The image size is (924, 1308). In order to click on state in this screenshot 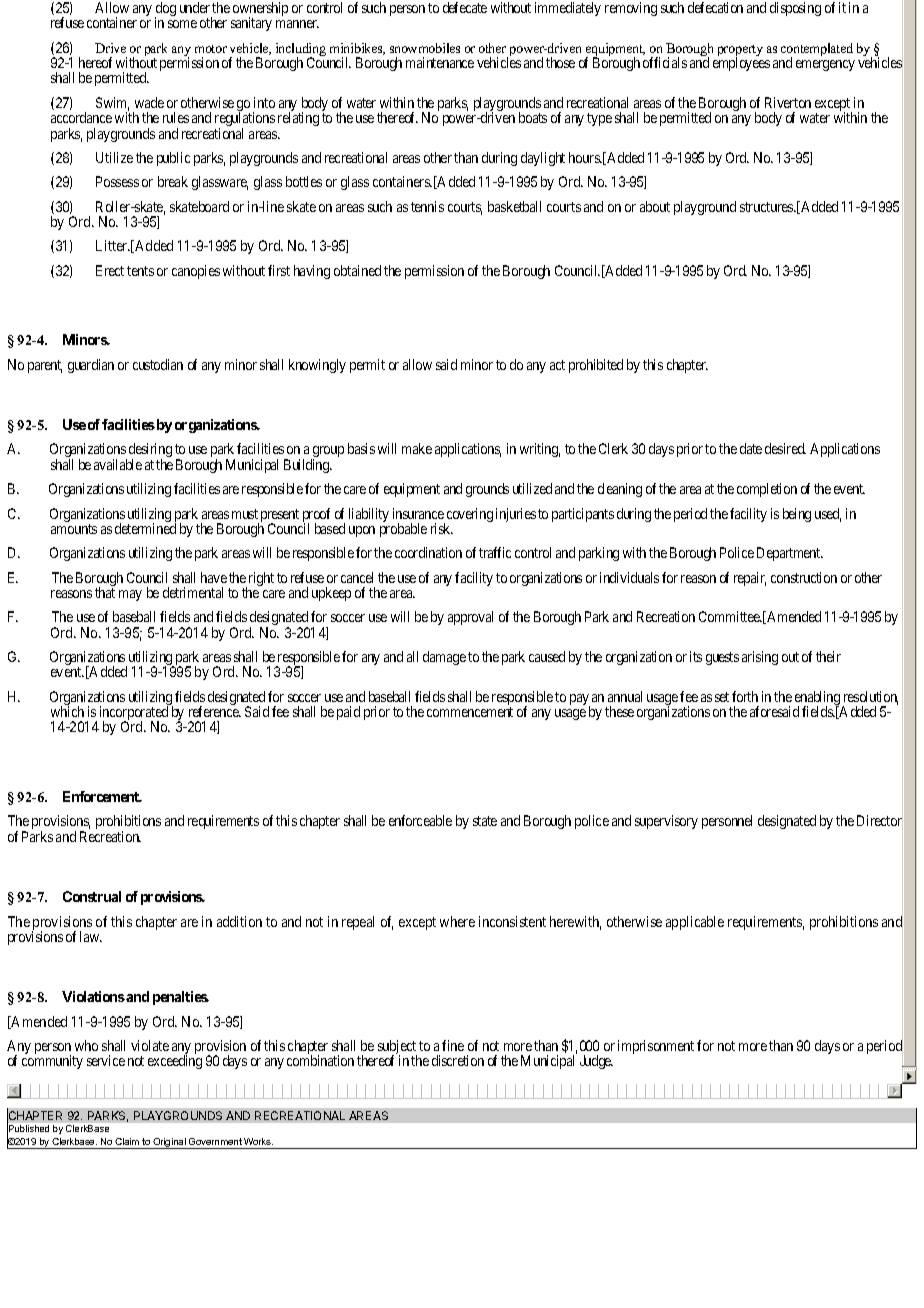, I will do `click(485, 821)`.
